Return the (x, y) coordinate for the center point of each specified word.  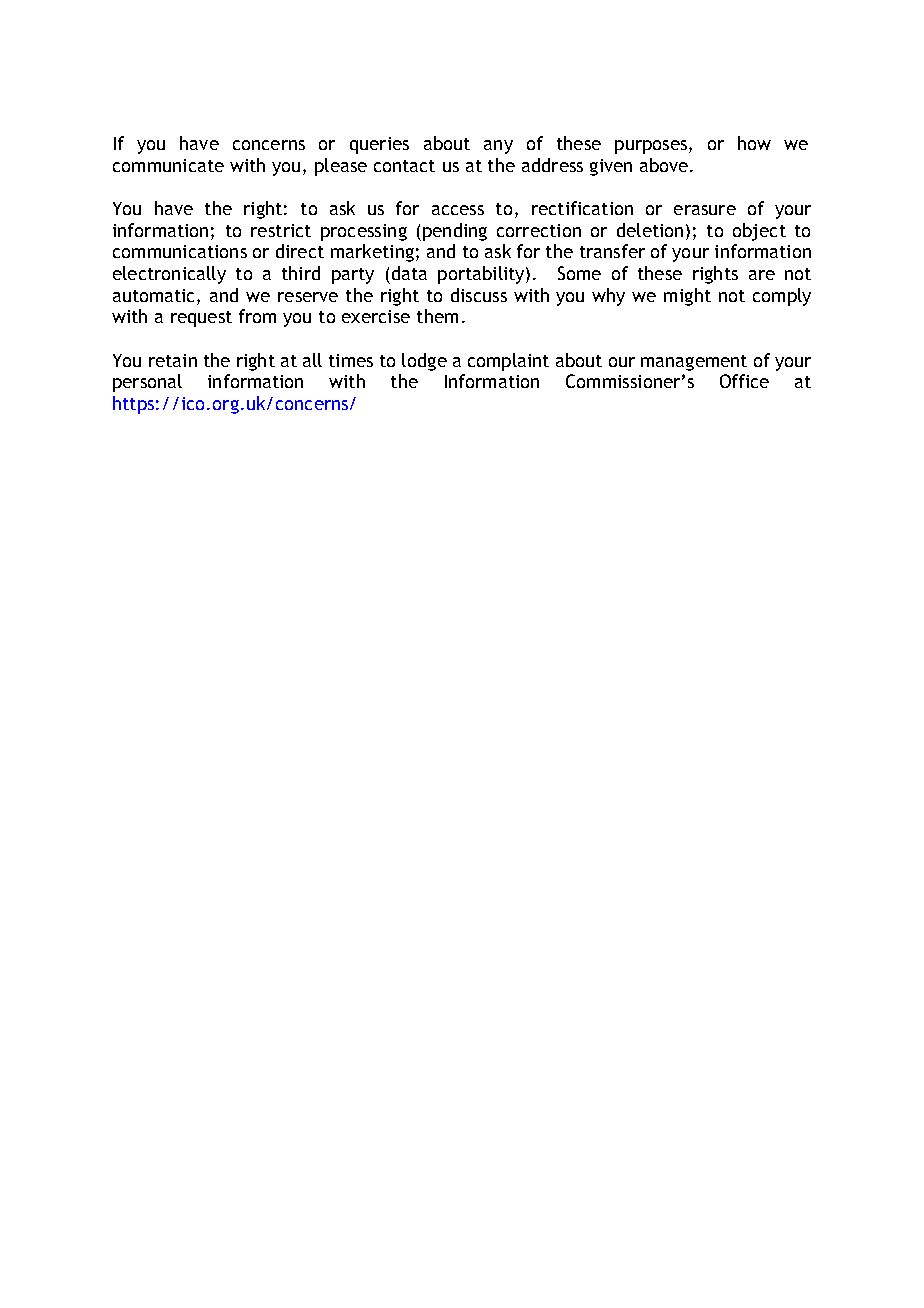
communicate (168, 165)
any (498, 147)
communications (180, 251)
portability (482, 275)
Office (744, 381)
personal (147, 383)
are (762, 275)
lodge (424, 362)
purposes (651, 147)
